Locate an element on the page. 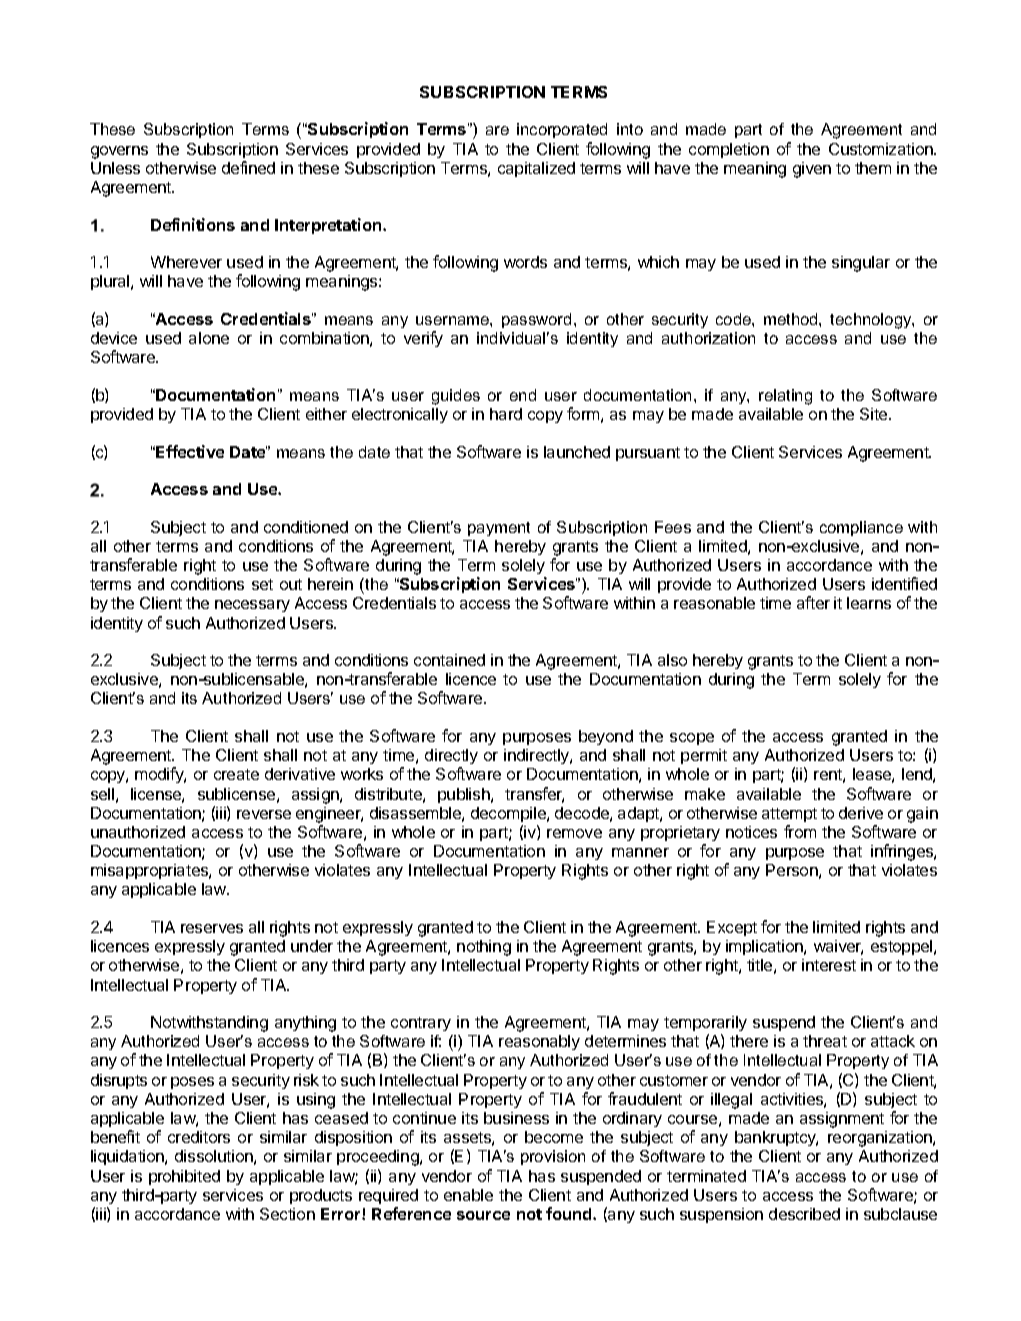 This page has height=1321, width=1021. capitalized is located at coordinates (536, 169).
